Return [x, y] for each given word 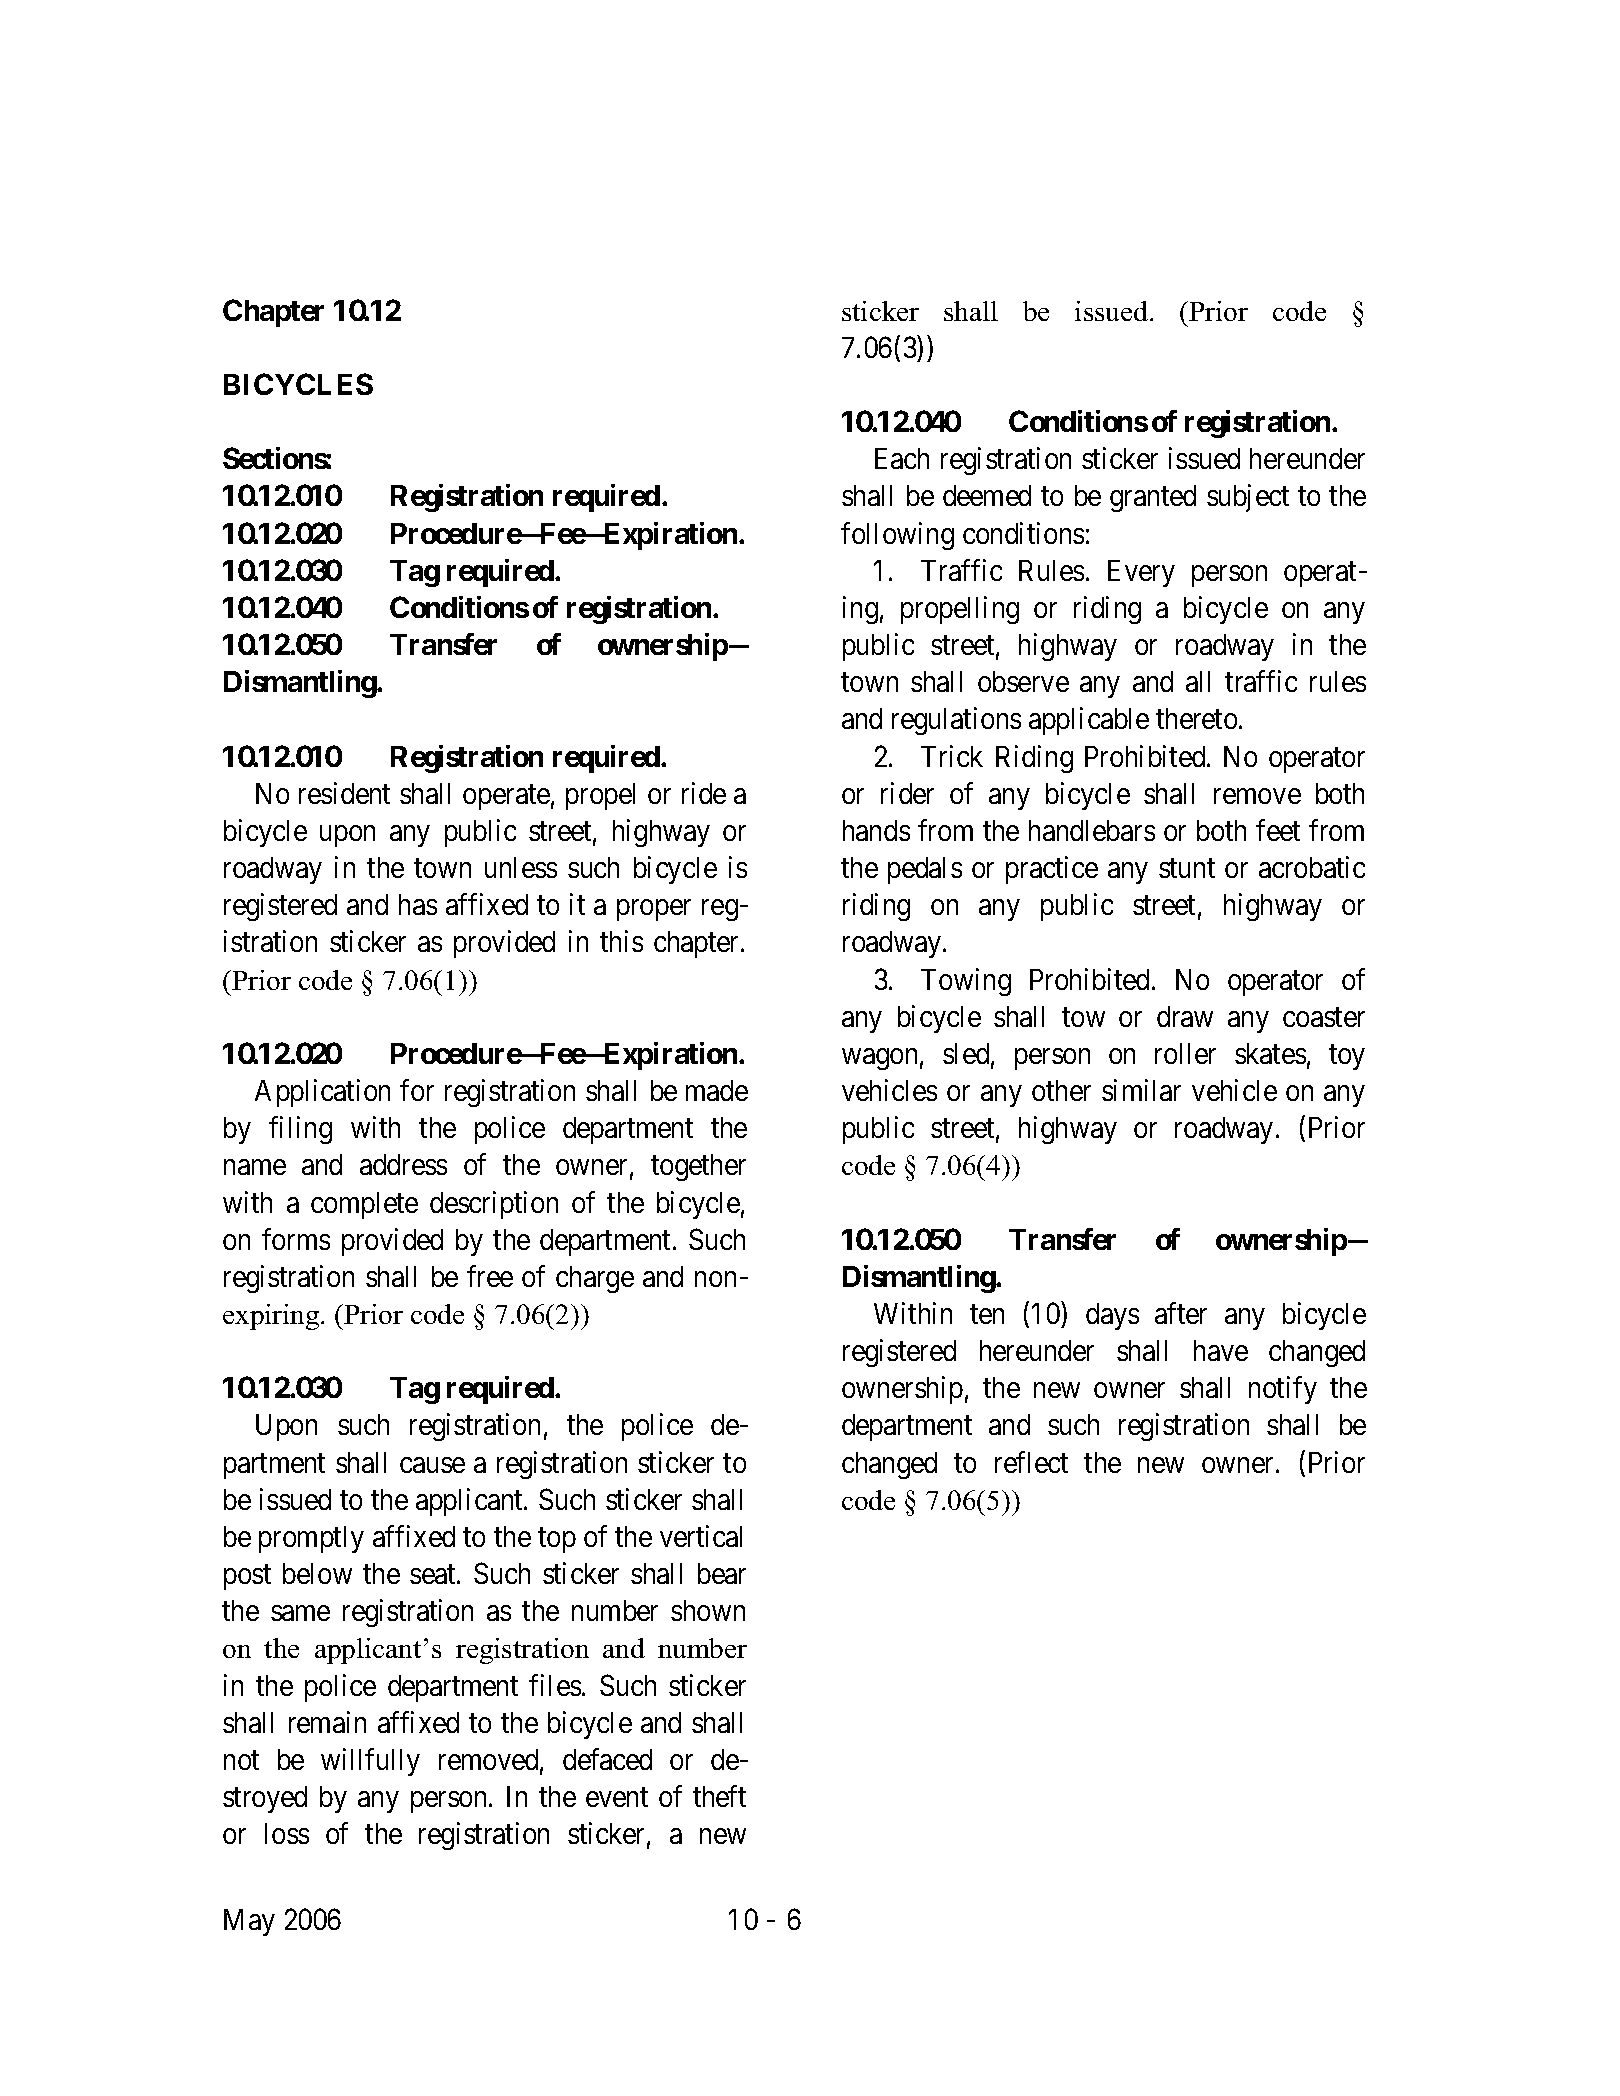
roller [1185, 1053]
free [490, 1276]
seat [434, 1574]
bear [722, 1573]
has [418, 904]
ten [987, 1314]
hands [876, 830]
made [717, 1090]
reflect [1031, 1462]
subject [1248, 498]
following [897, 536]
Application [322, 1093]
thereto [1196, 718]
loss [287, 1833]
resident [344, 793]
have [1221, 1350]
